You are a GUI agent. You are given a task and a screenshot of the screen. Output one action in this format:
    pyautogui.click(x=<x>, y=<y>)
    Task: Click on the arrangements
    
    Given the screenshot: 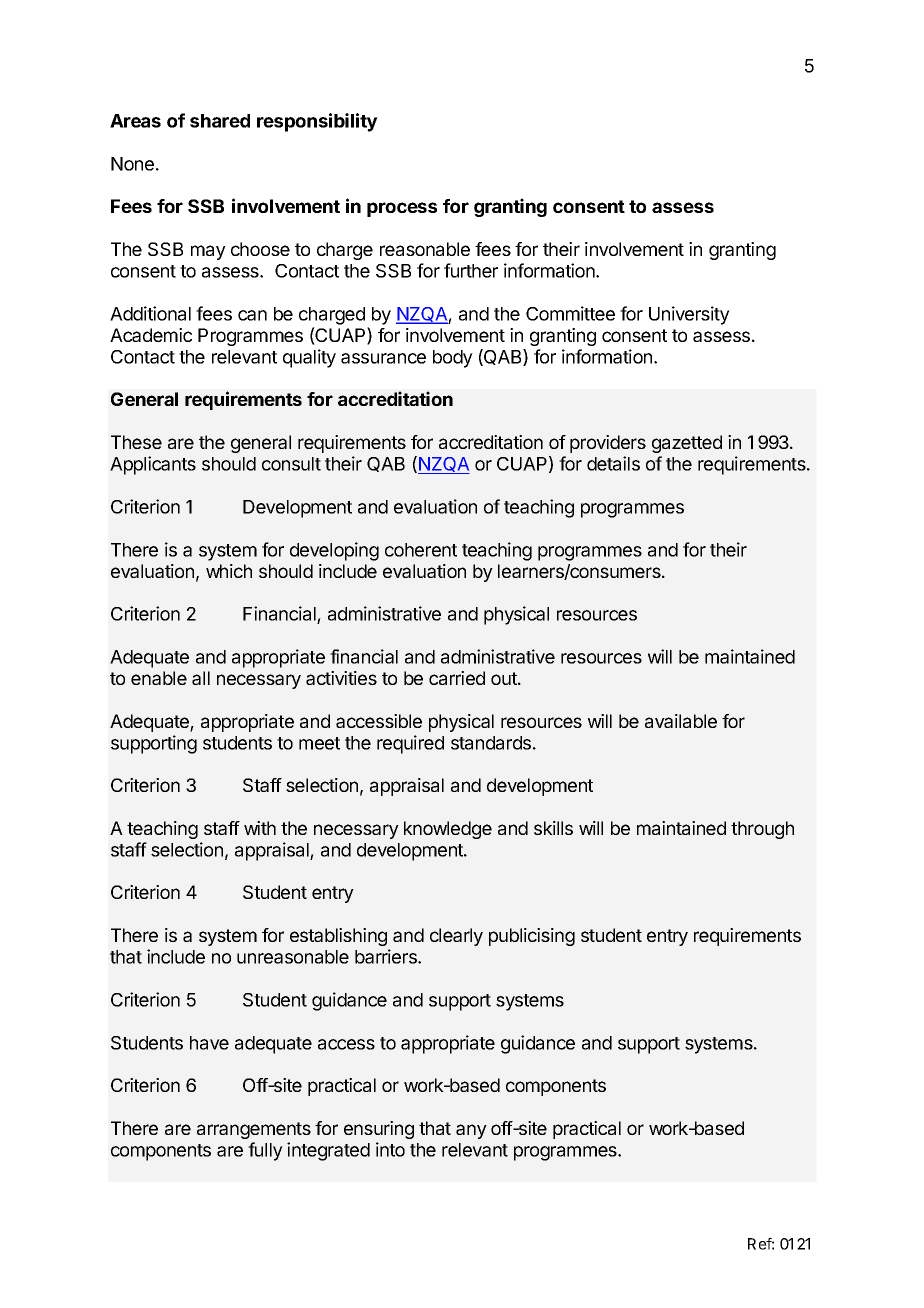 What is the action you would take?
    pyautogui.click(x=254, y=1130)
